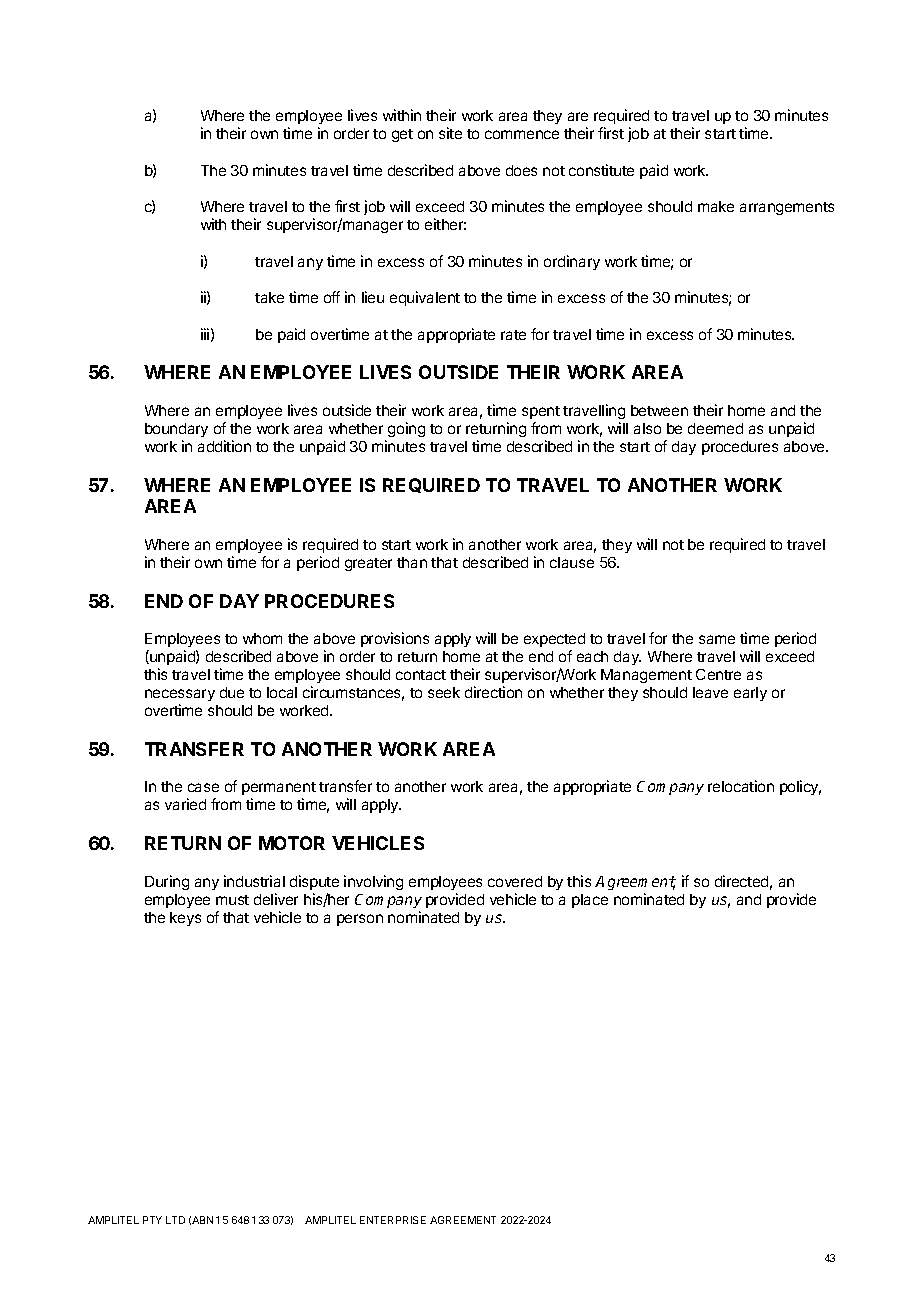 This screenshot has width=924, height=1308. I want to click on deemed, so click(715, 428).
